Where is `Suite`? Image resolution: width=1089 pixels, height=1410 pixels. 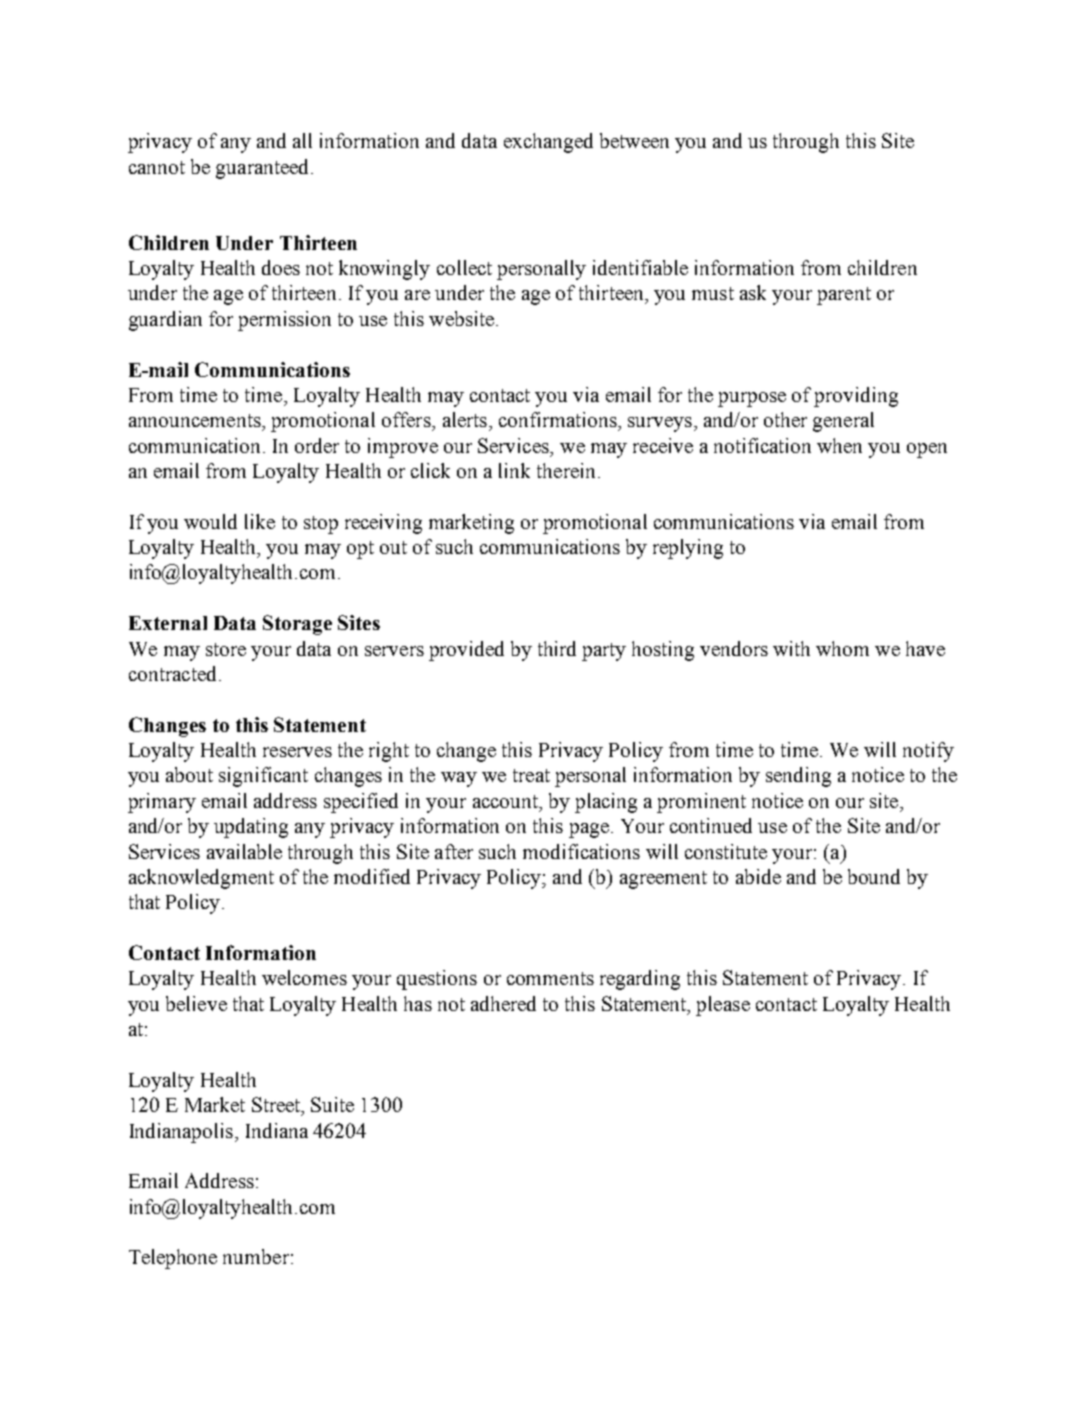
Suite is located at coordinates (332, 1104).
